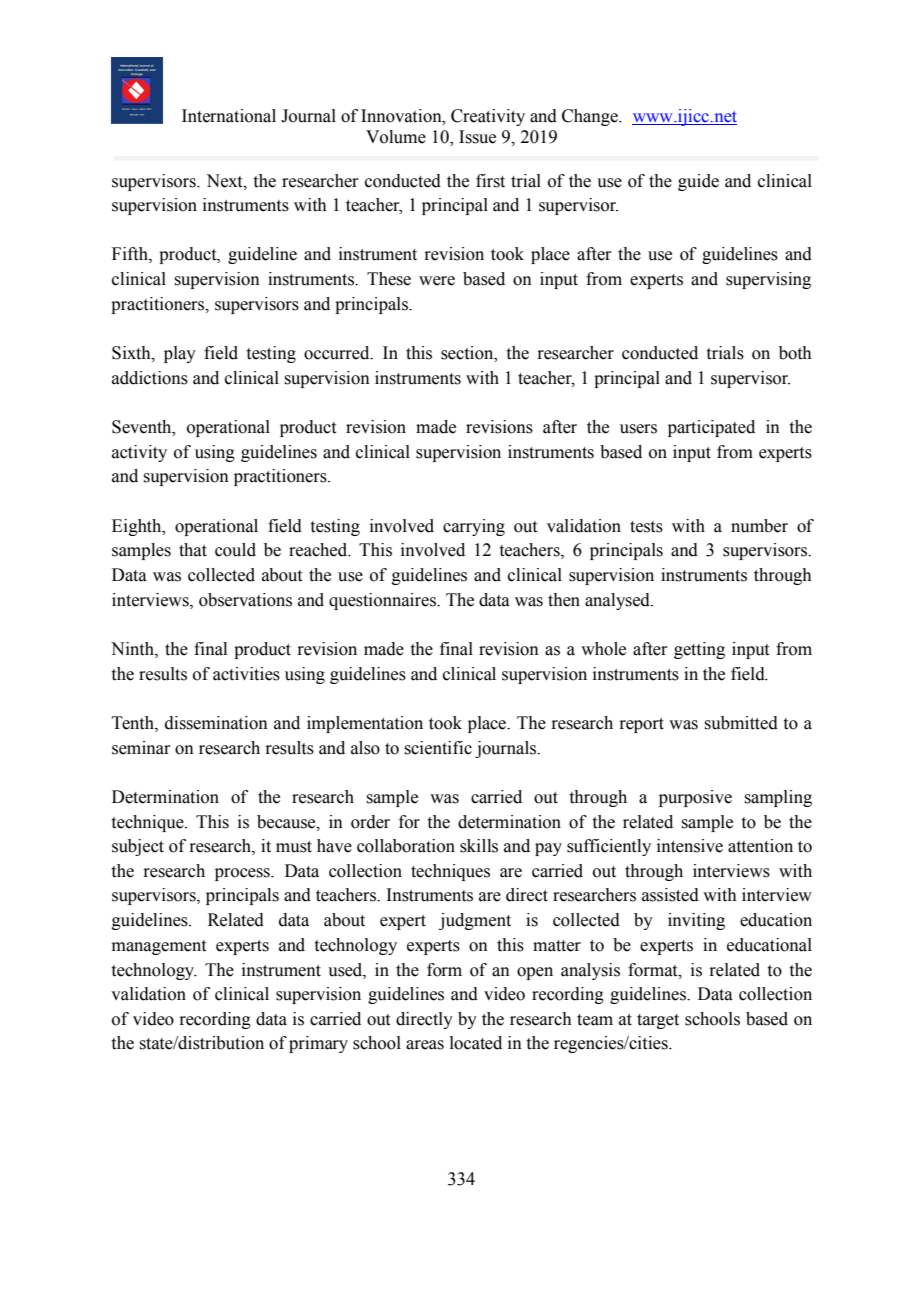 This screenshot has height=1308, width=924. Describe the element at coordinates (216, 723) in the screenshot. I see `dissemination` at that location.
